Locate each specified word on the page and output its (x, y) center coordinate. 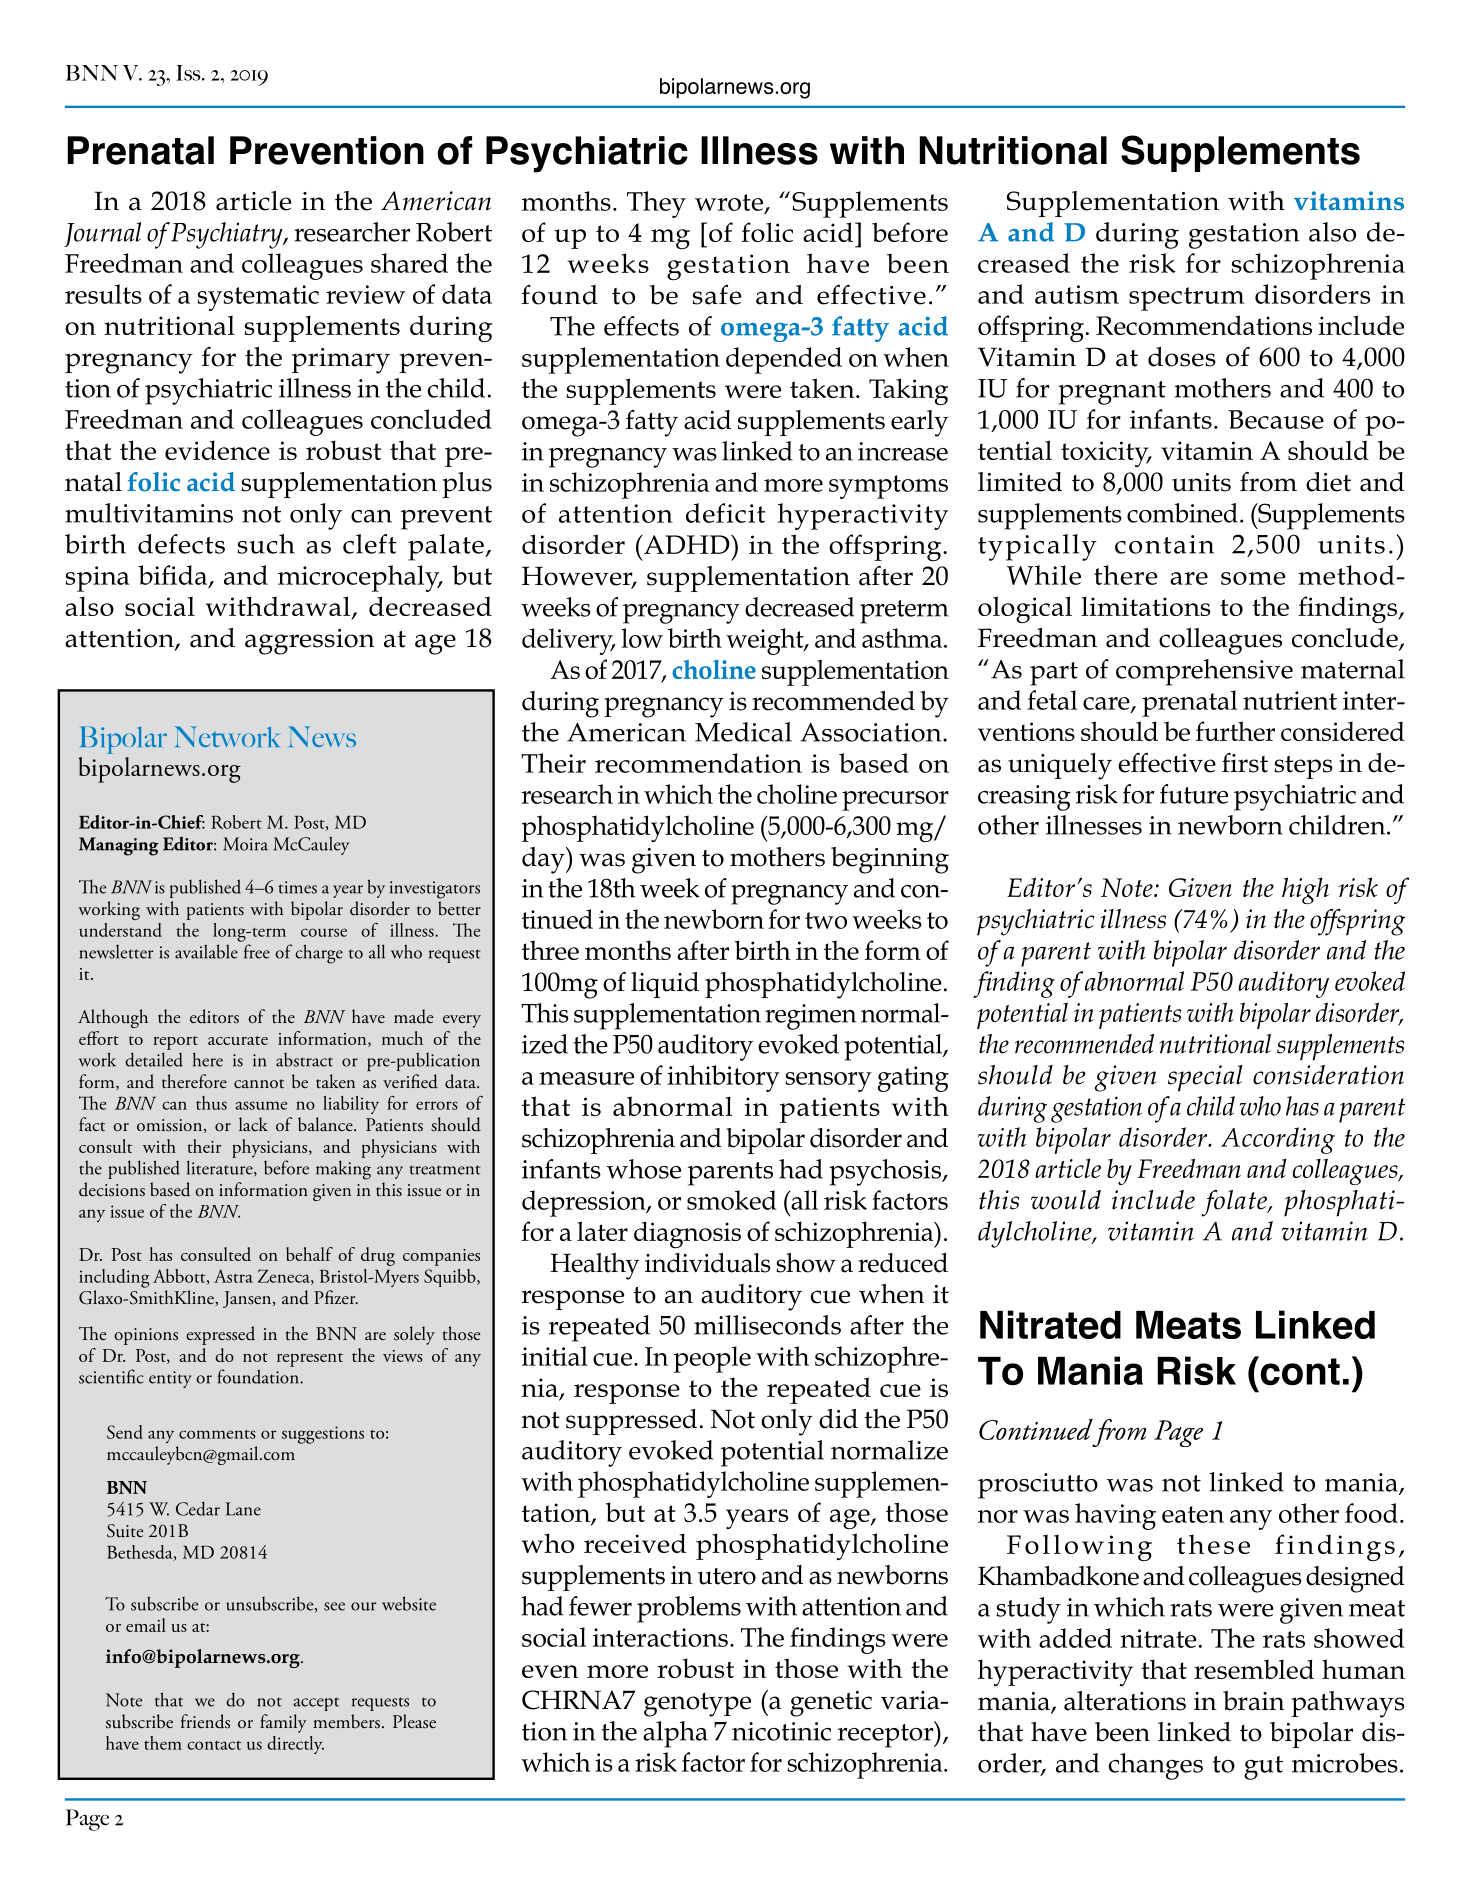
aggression (310, 642)
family (283, 1723)
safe (717, 295)
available (206, 951)
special (1205, 1078)
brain (1254, 1701)
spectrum (1187, 299)
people (712, 1359)
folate (1235, 1203)
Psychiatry (228, 235)
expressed (220, 1335)
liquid (665, 985)
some (1253, 578)
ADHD (686, 544)
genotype (697, 1705)
